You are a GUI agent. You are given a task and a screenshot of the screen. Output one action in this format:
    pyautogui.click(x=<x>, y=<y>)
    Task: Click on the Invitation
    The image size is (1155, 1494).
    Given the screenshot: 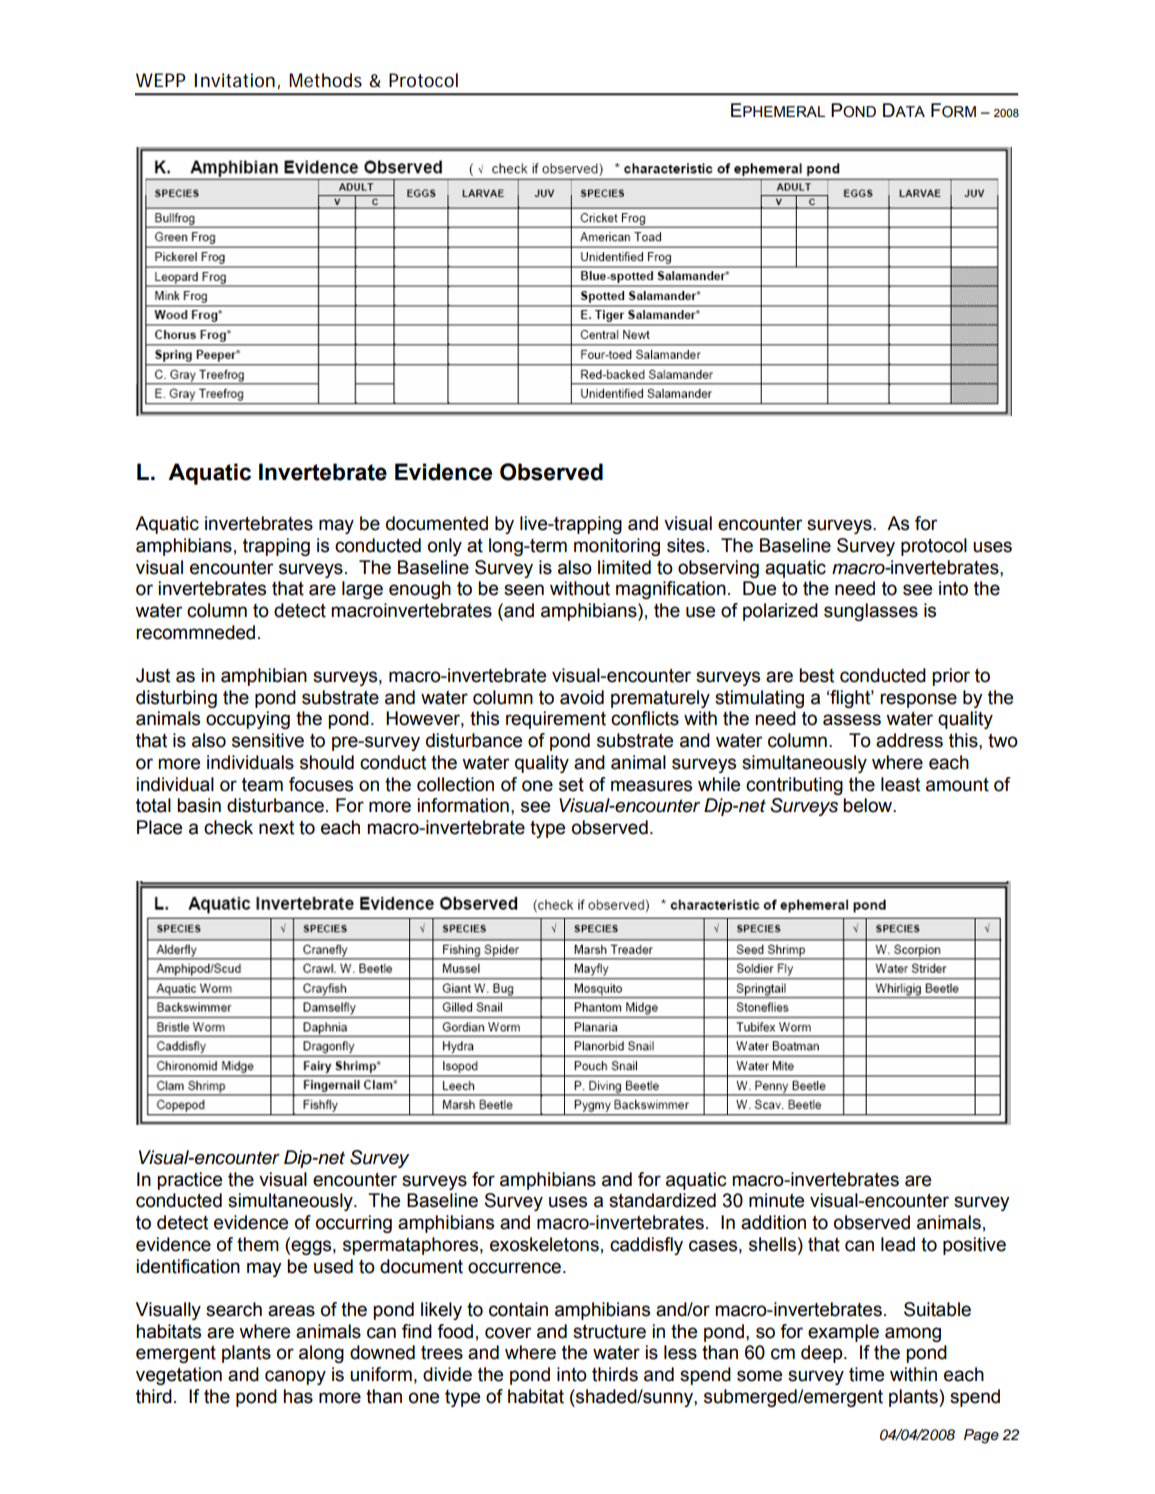 What is the action you would take?
    pyautogui.click(x=234, y=80)
